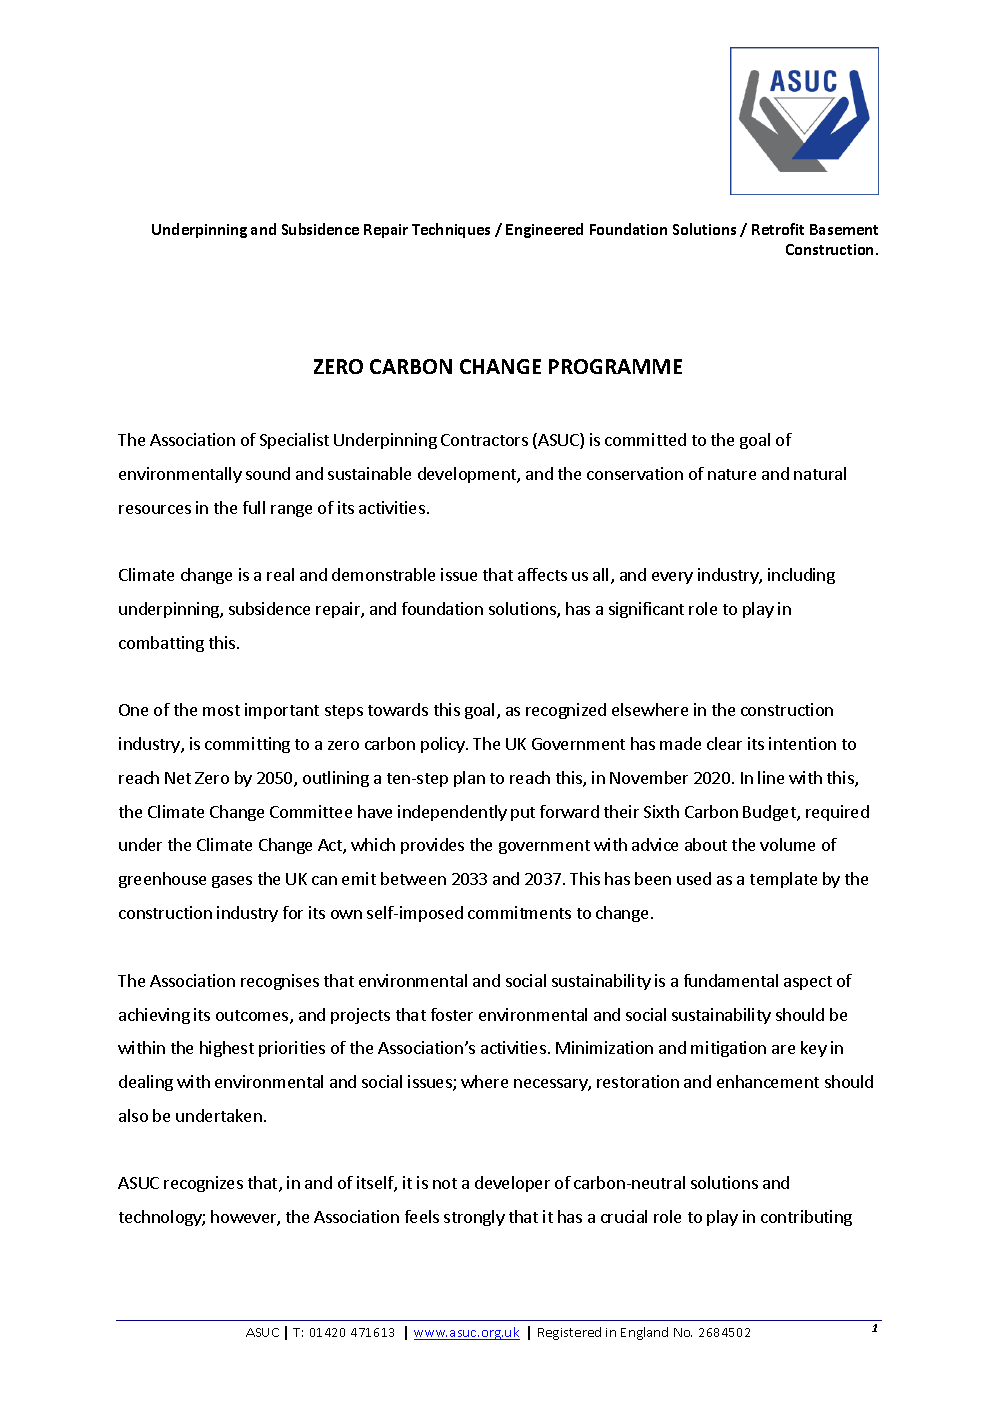 The image size is (998, 1412). I want to click on Retrofit, so click(778, 229).
